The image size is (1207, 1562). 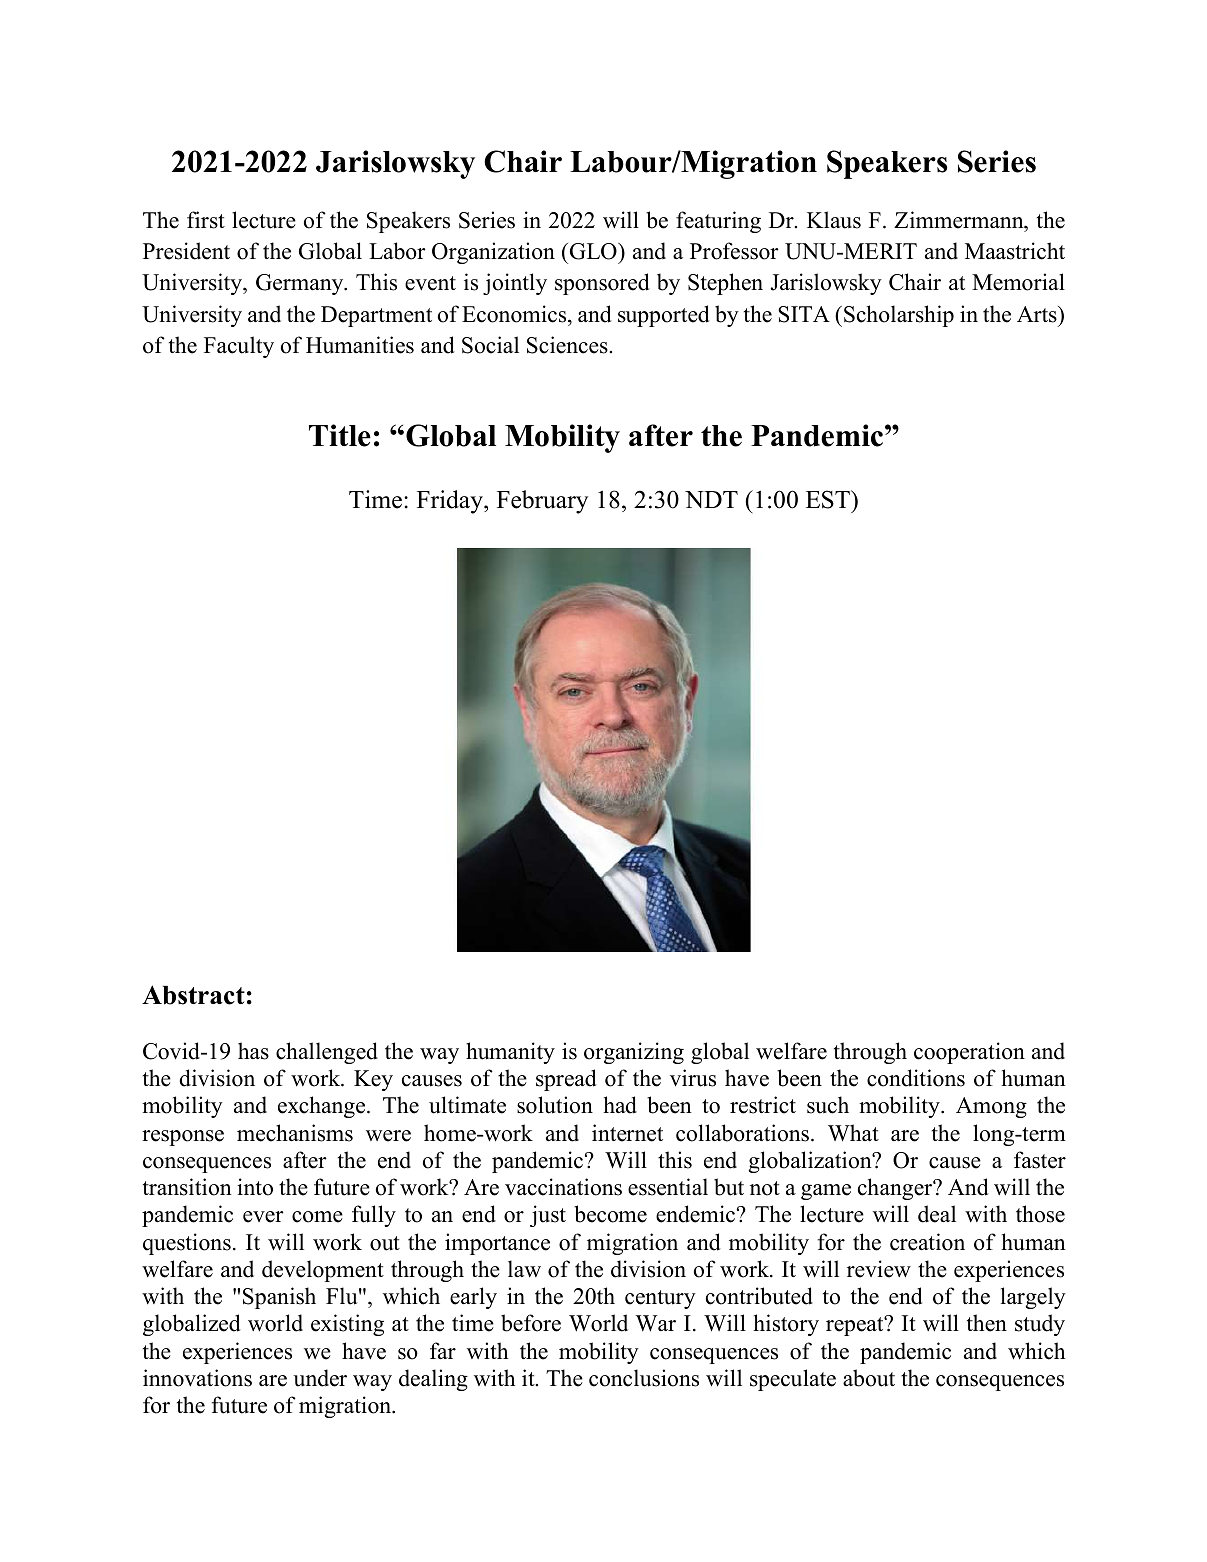 What do you see at coordinates (542, 502) in the screenshot?
I see `February` at bounding box center [542, 502].
